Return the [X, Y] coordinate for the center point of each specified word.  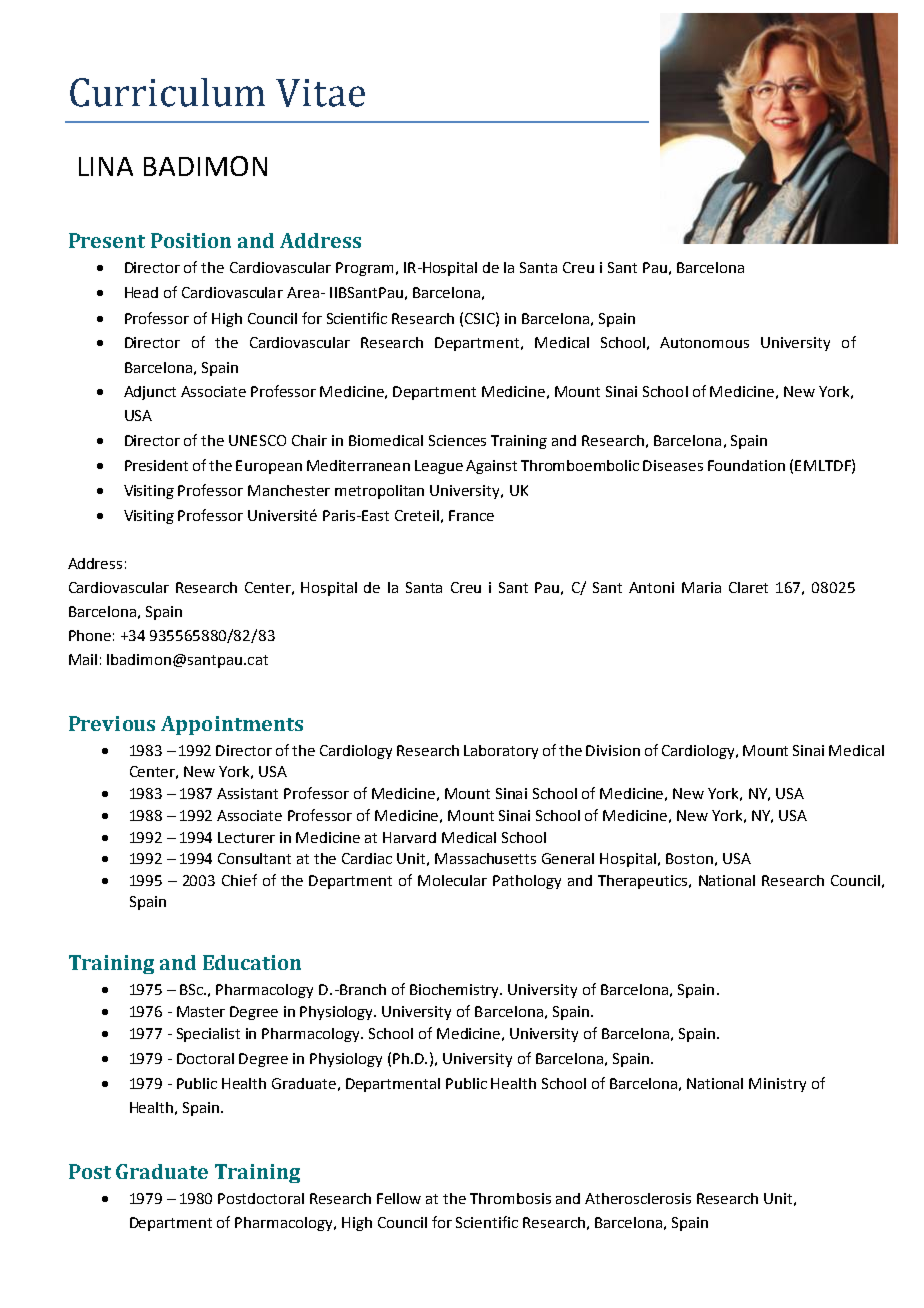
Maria [701, 587]
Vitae [320, 93]
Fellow [399, 1198]
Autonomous [704, 342]
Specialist [208, 1035]
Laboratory [501, 752]
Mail [83, 659]
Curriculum [167, 92]
